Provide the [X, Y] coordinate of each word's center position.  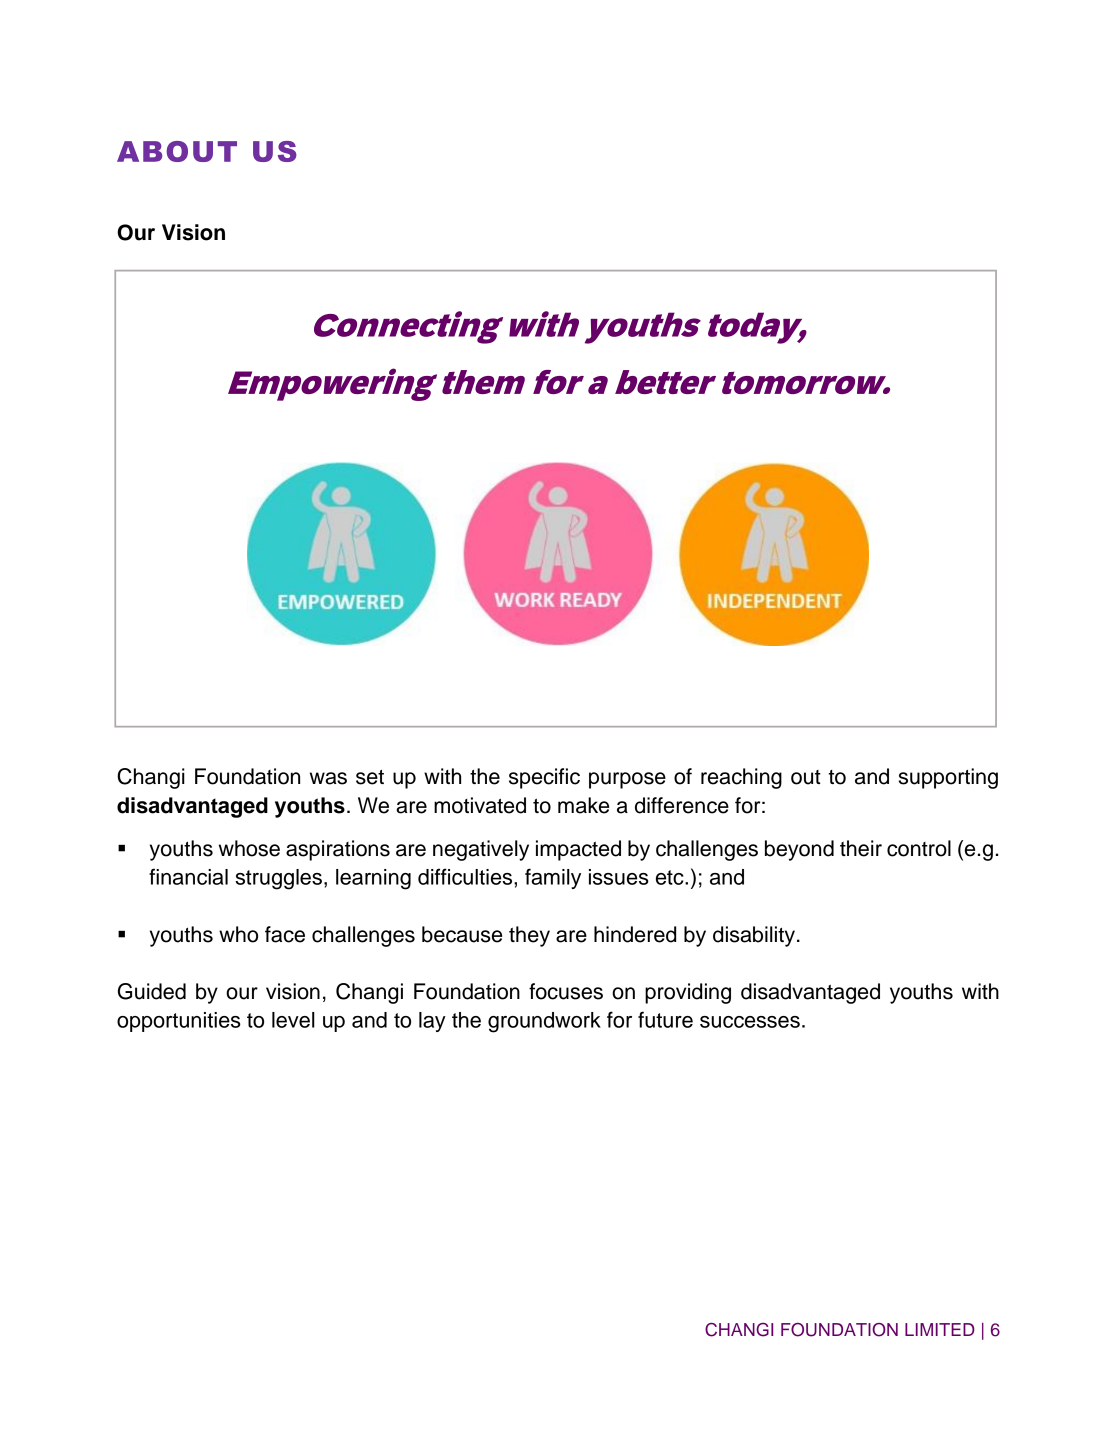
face [285, 934]
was [328, 778]
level [293, 1020]
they [529, 936]
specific [544, 778]
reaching [741, 778]
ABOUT [177, 151]
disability [755, 936]
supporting [948, 778]
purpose [627, 780]
